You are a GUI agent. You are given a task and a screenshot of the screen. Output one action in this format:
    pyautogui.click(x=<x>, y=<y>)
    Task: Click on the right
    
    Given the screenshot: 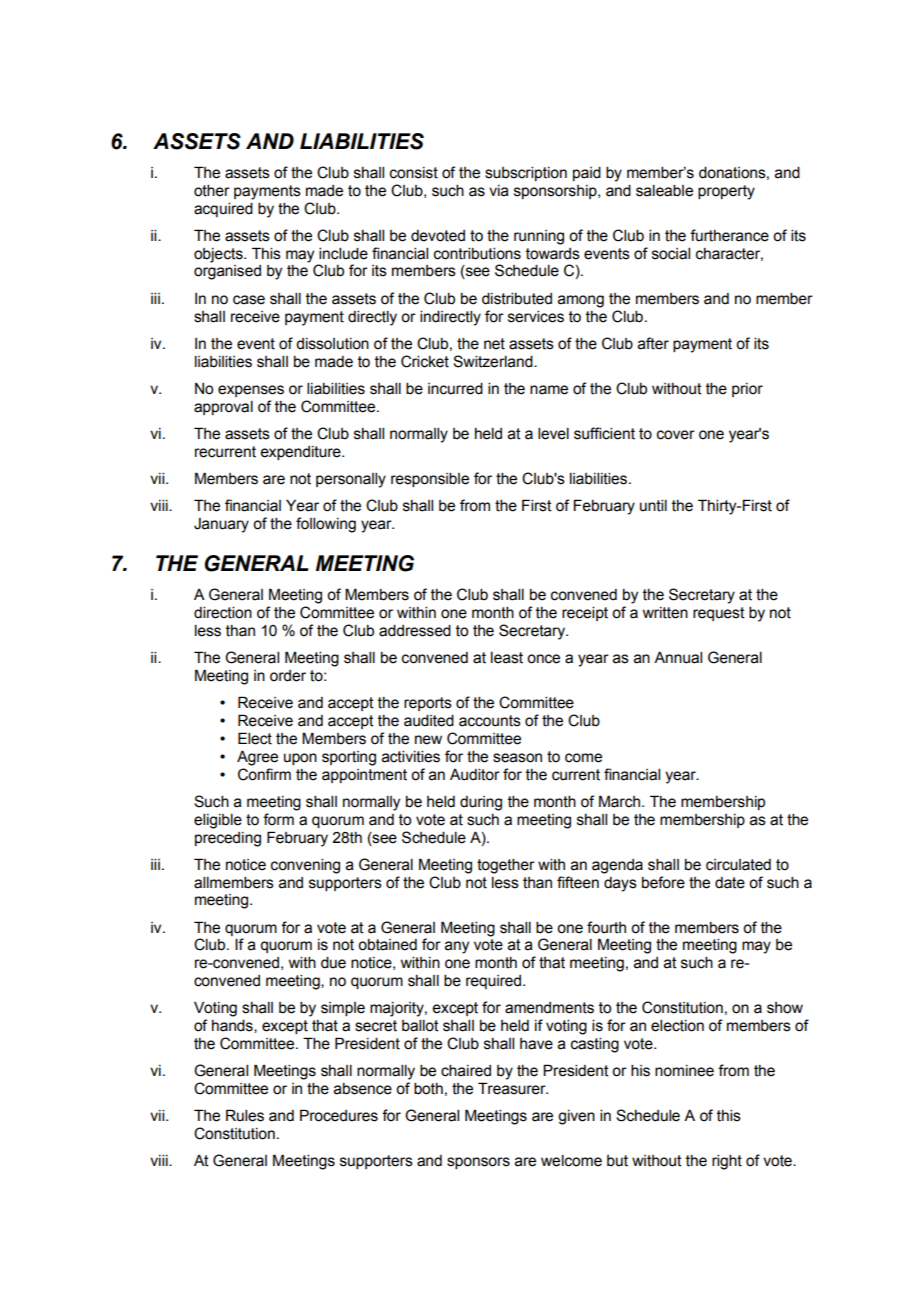 What is the action you would take?
    pyautogui.click(x=727, y=1162)
